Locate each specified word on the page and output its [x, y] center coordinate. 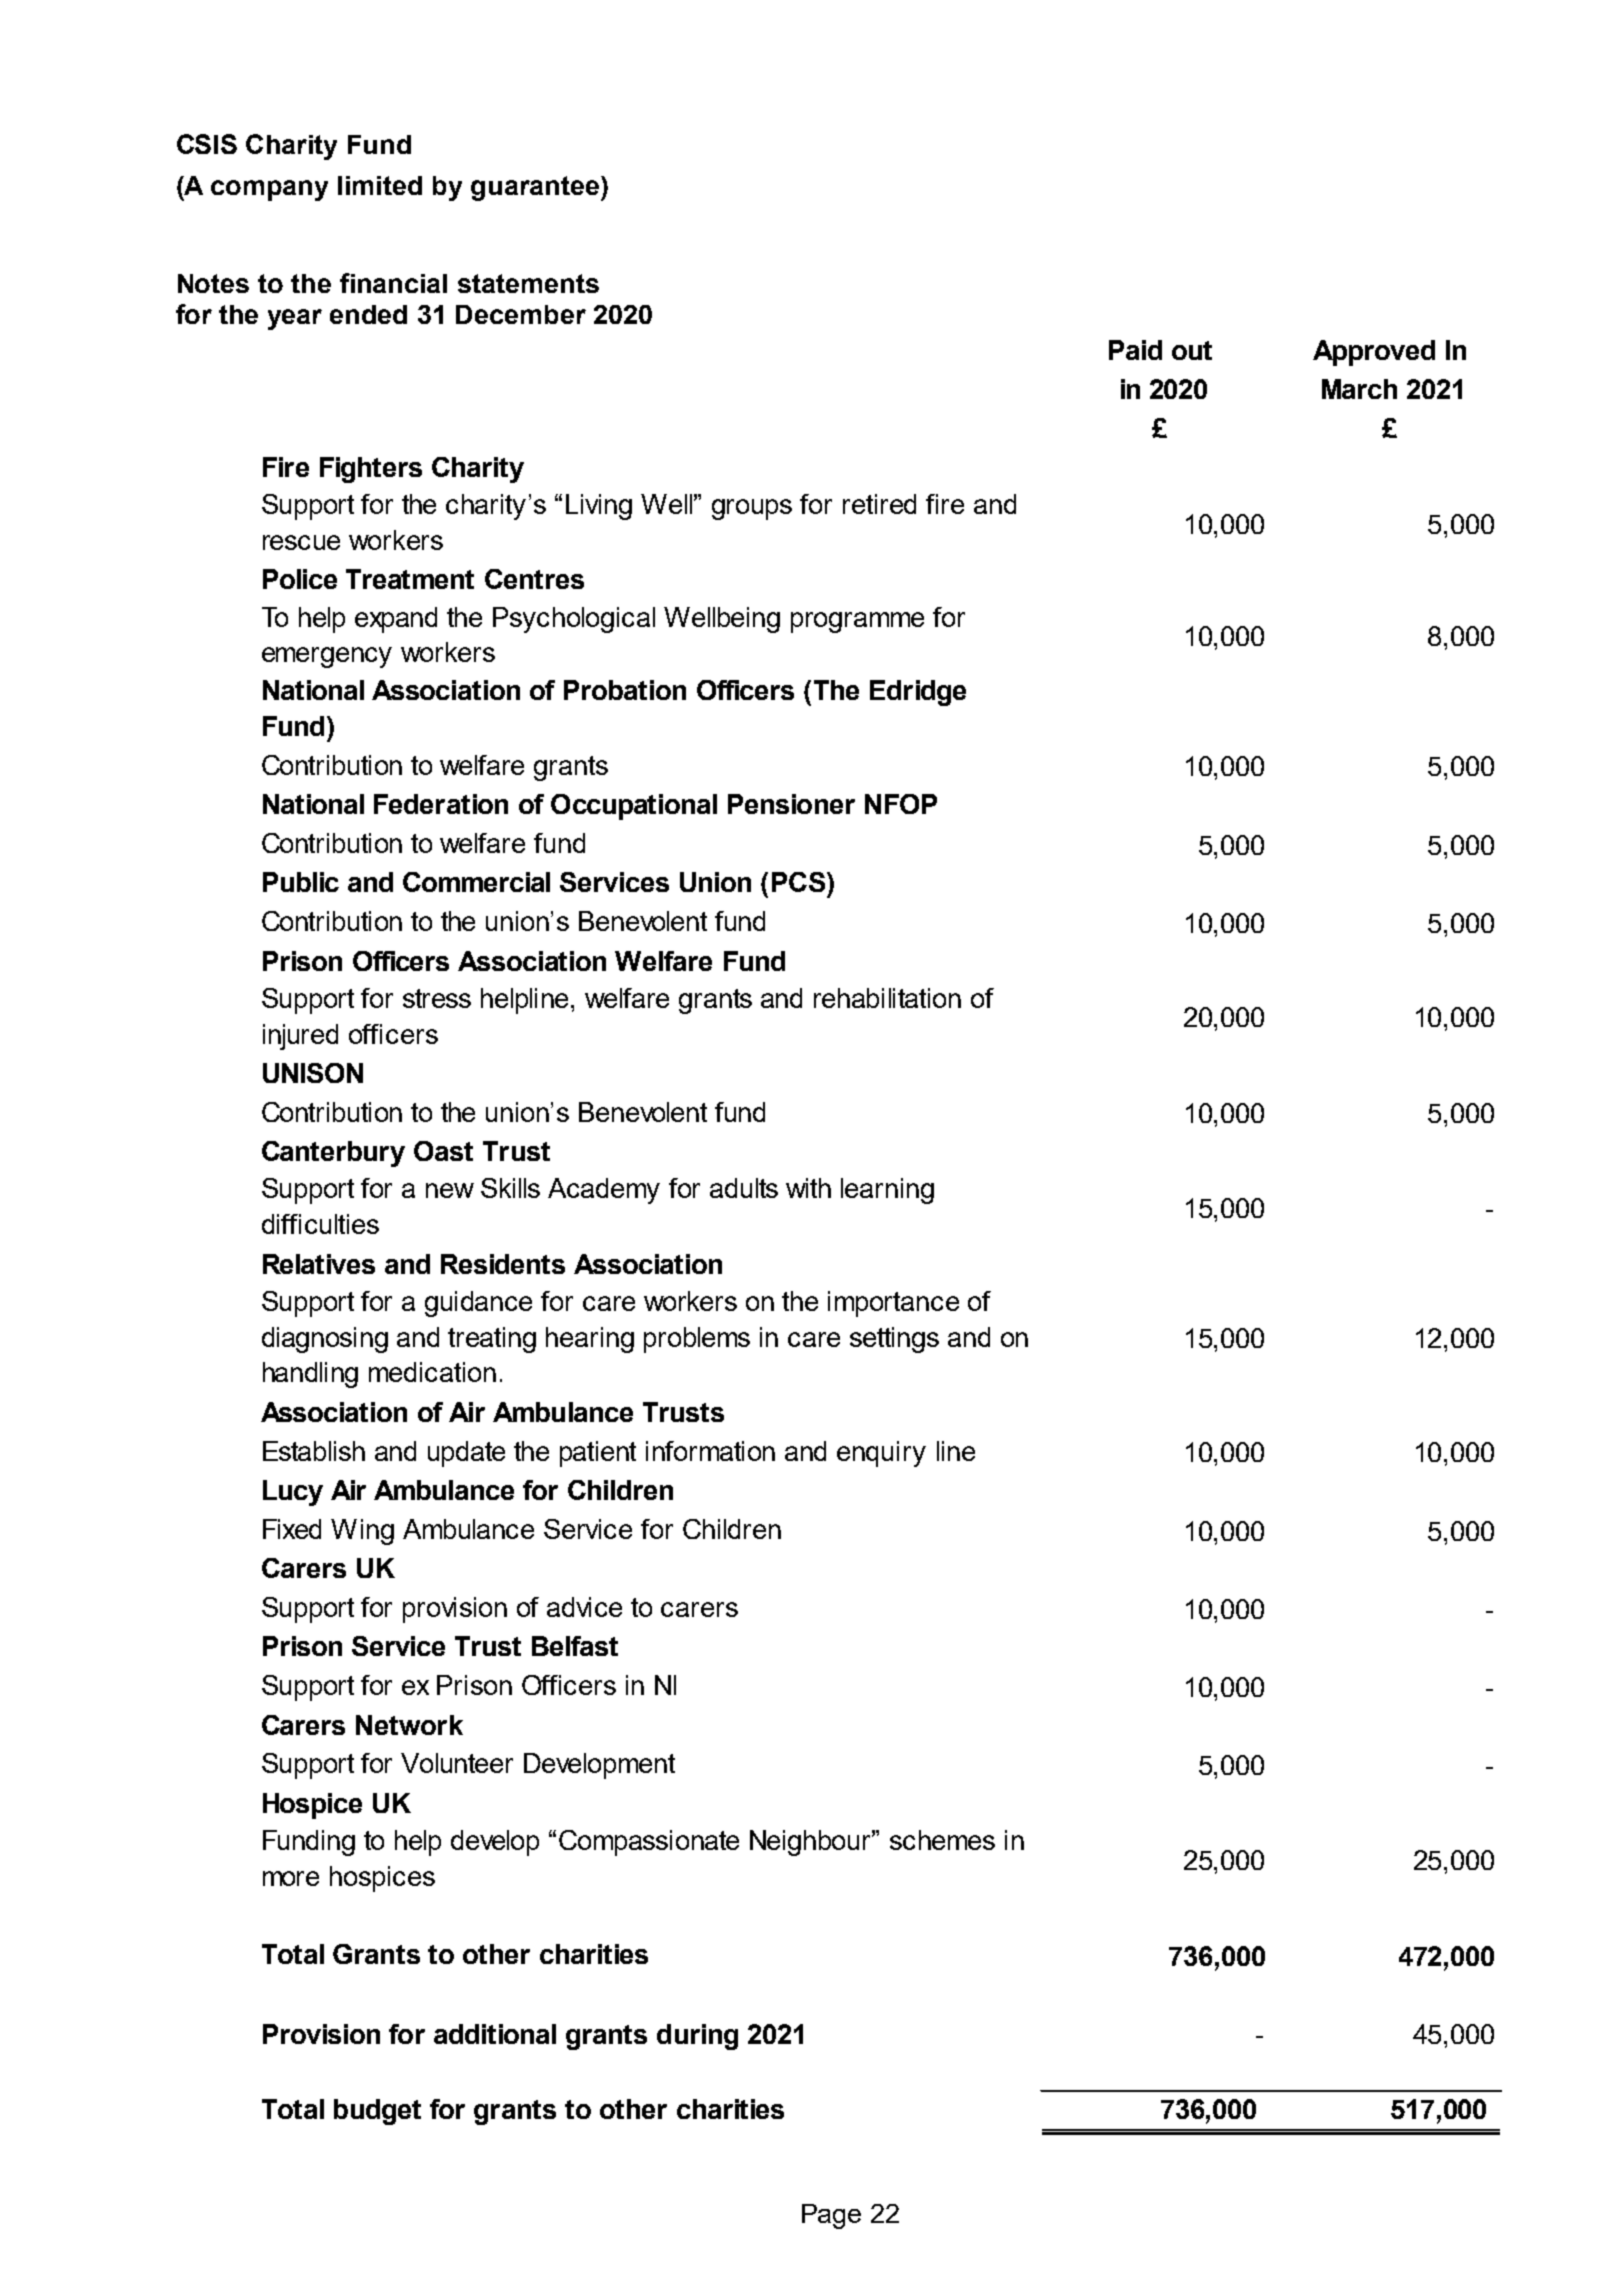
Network [409, 1725]
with [808, 1188]
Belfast [575, 1646]
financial [393, 283]
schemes [942, 1840]
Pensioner [791, 804]
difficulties [320, 1224]
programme [857, 622]
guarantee [536, 188]
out [1192, 350]
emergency [327, 657]
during [697, 2037]
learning [887, 1191]
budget [377, 2112]
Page [831, 2216]
